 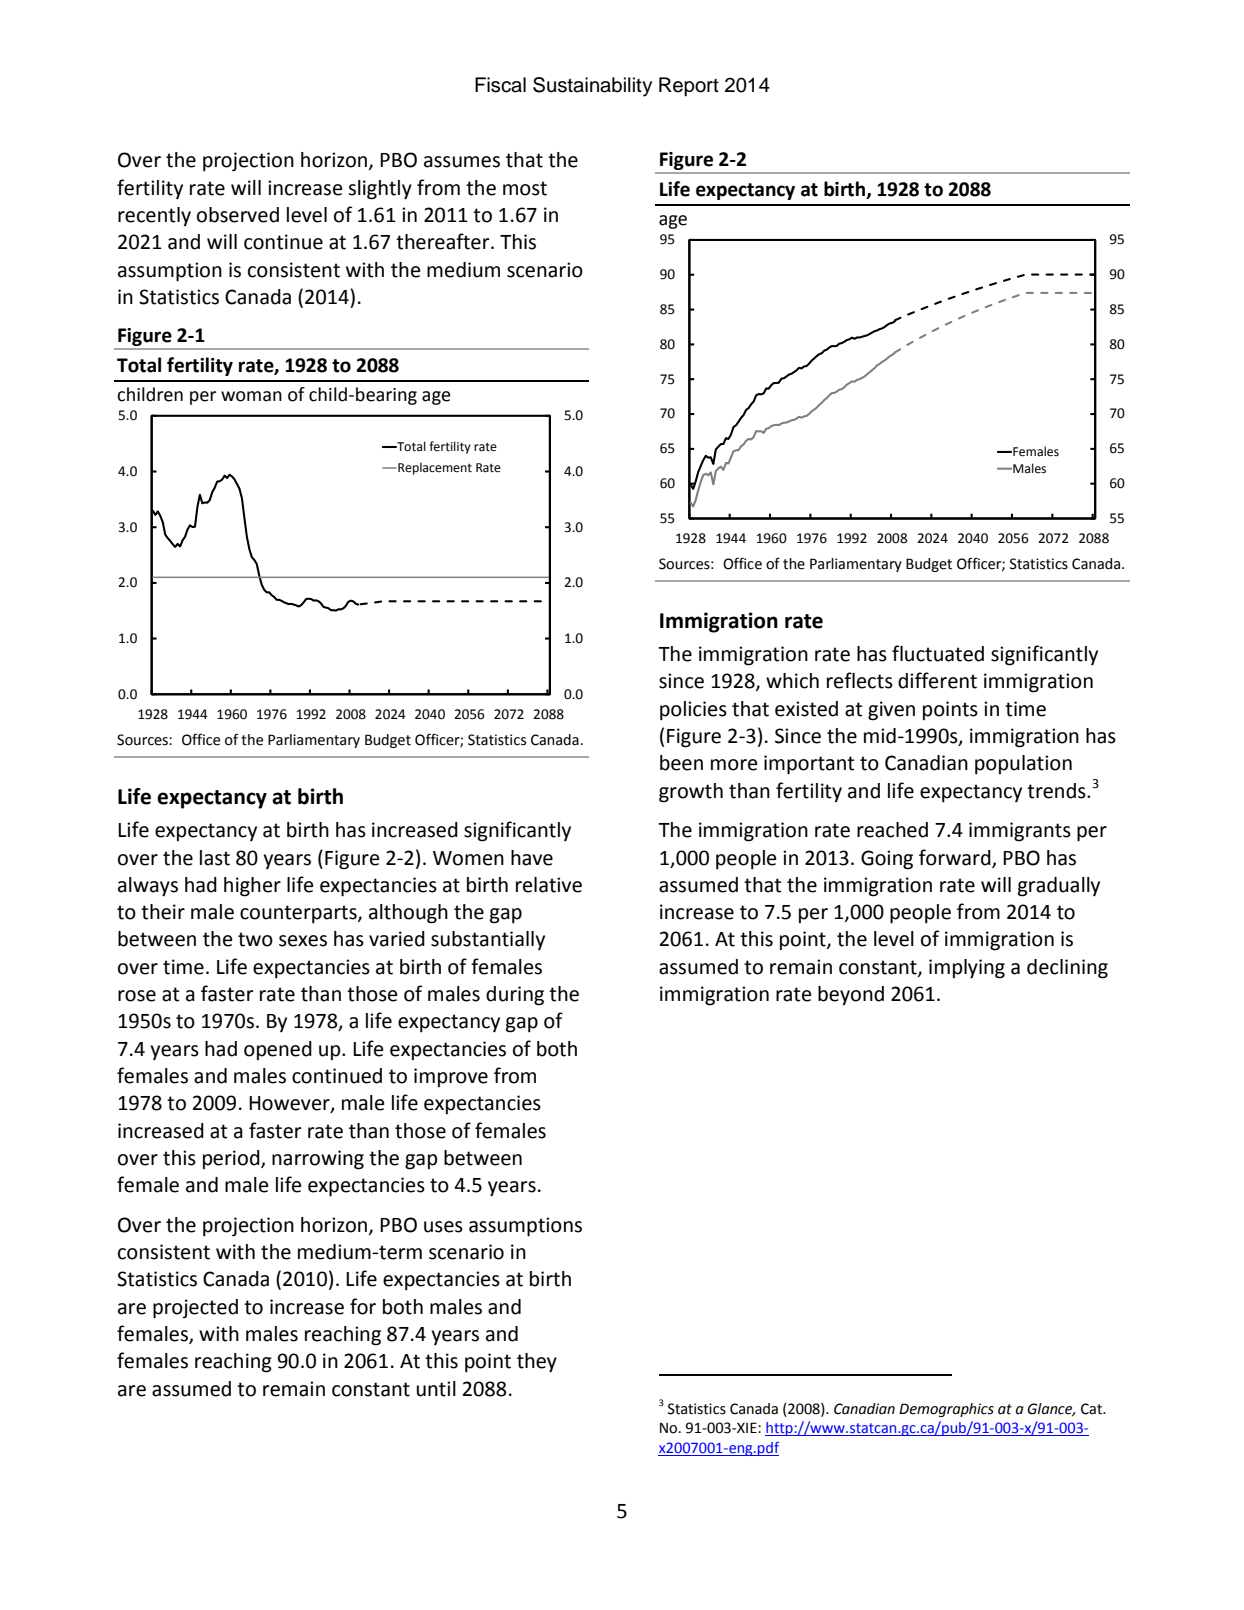 I want to click on last, so click(x=215, y=858).
